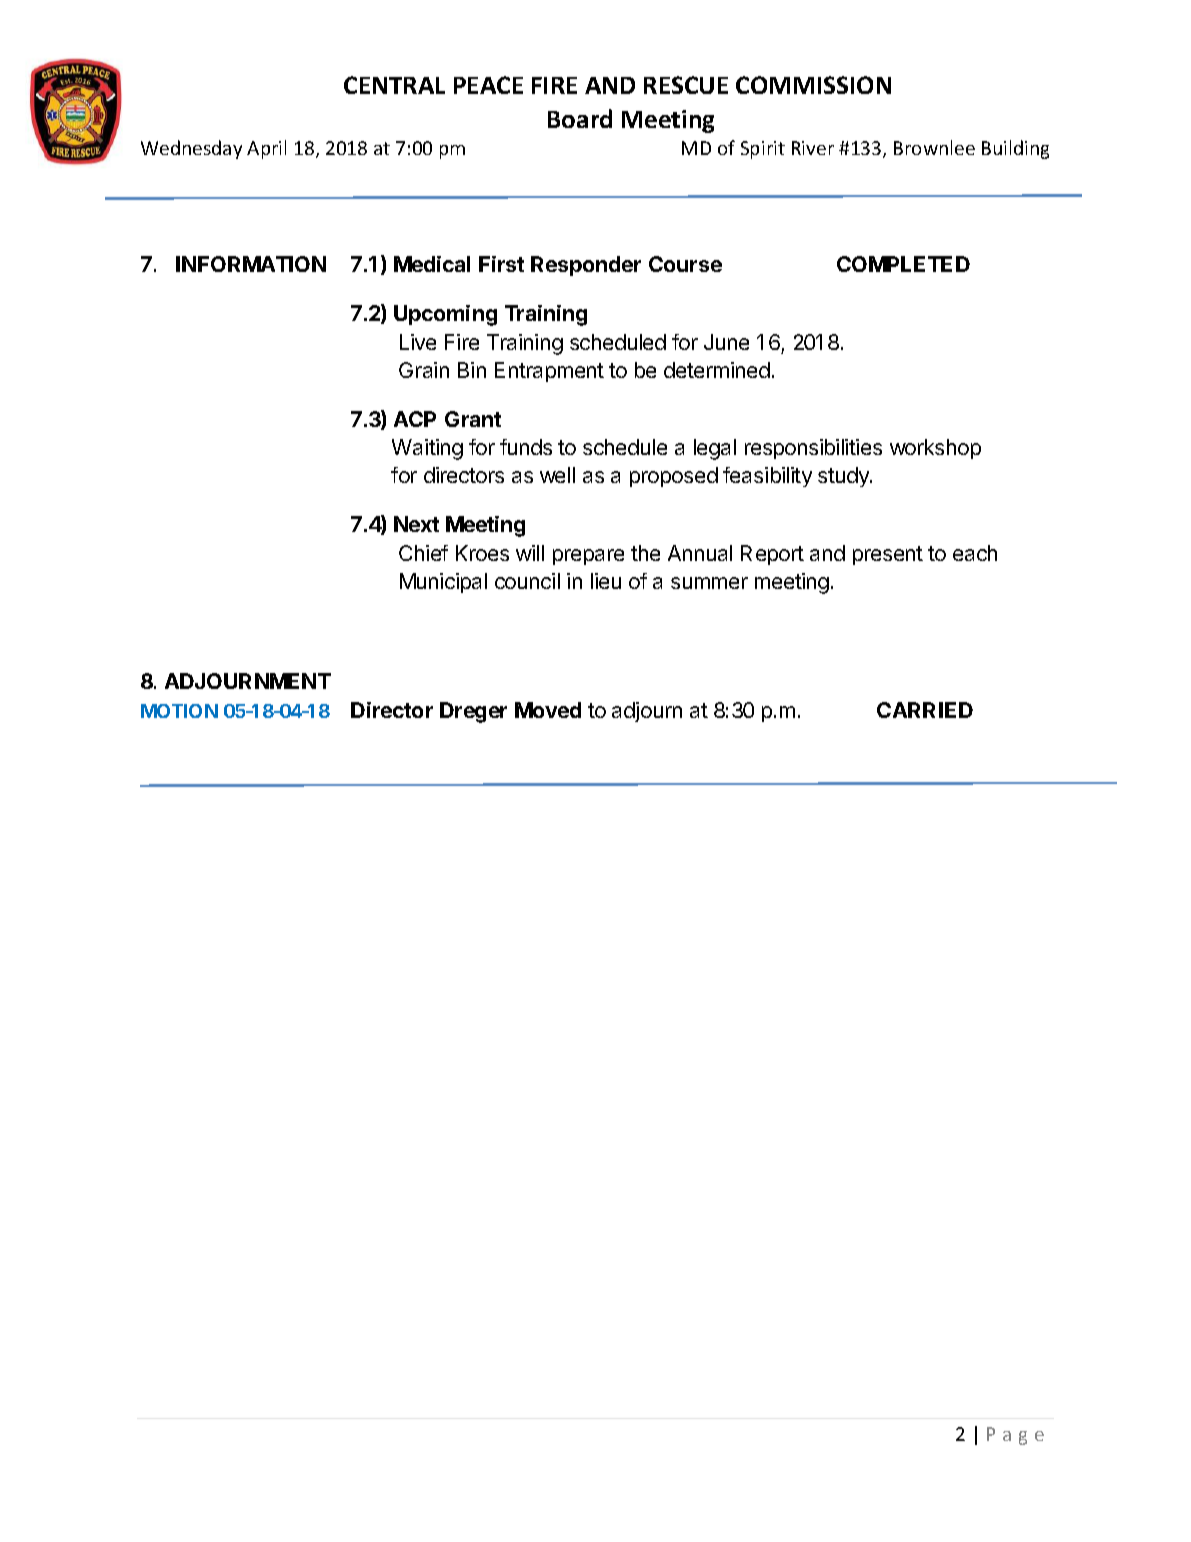  What do you see at coordinates (903, 264) in the image?
I see `COMPLETED` at bounding box center [903, 264].
